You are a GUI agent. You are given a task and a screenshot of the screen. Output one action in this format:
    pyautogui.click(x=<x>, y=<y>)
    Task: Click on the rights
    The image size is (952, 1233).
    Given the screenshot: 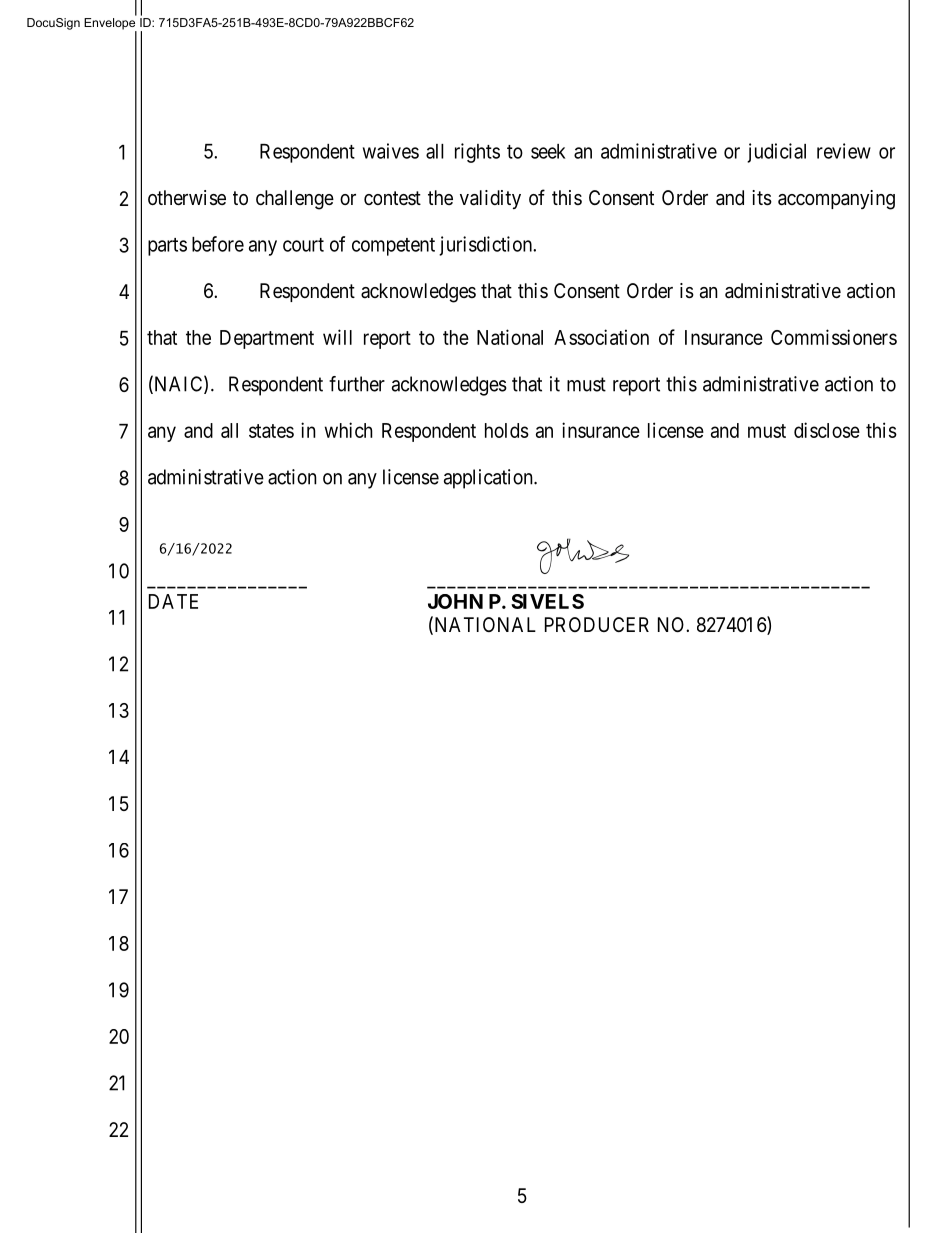 What is the action you would take?
    pyautogui.click(x=477, y=153)
